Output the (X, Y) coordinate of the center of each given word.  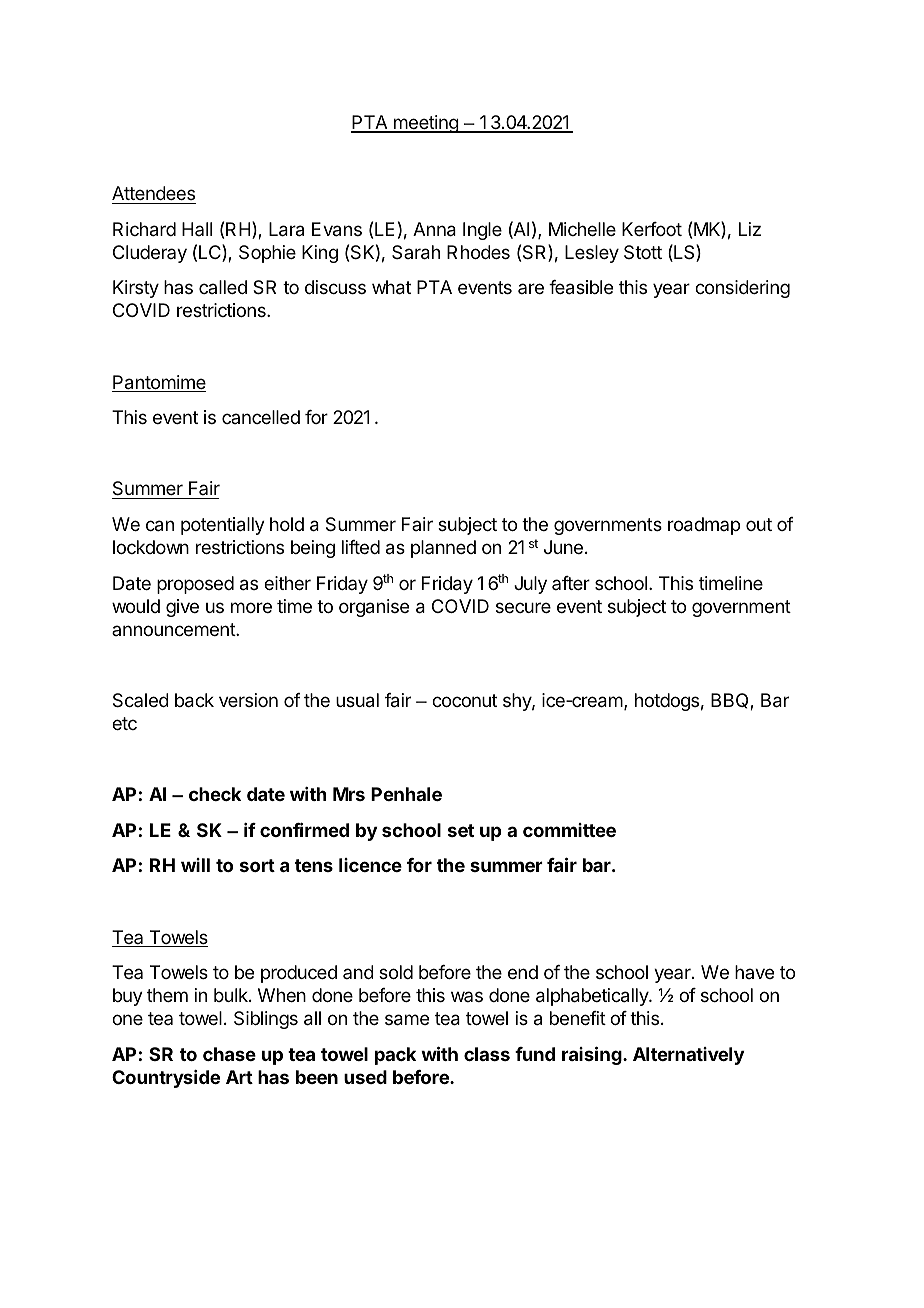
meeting (425, 124)
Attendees (153, 193)
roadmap (704, 526)
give (182, 608)
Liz (750, 229)
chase (229, 1054)
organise (374, 608)
